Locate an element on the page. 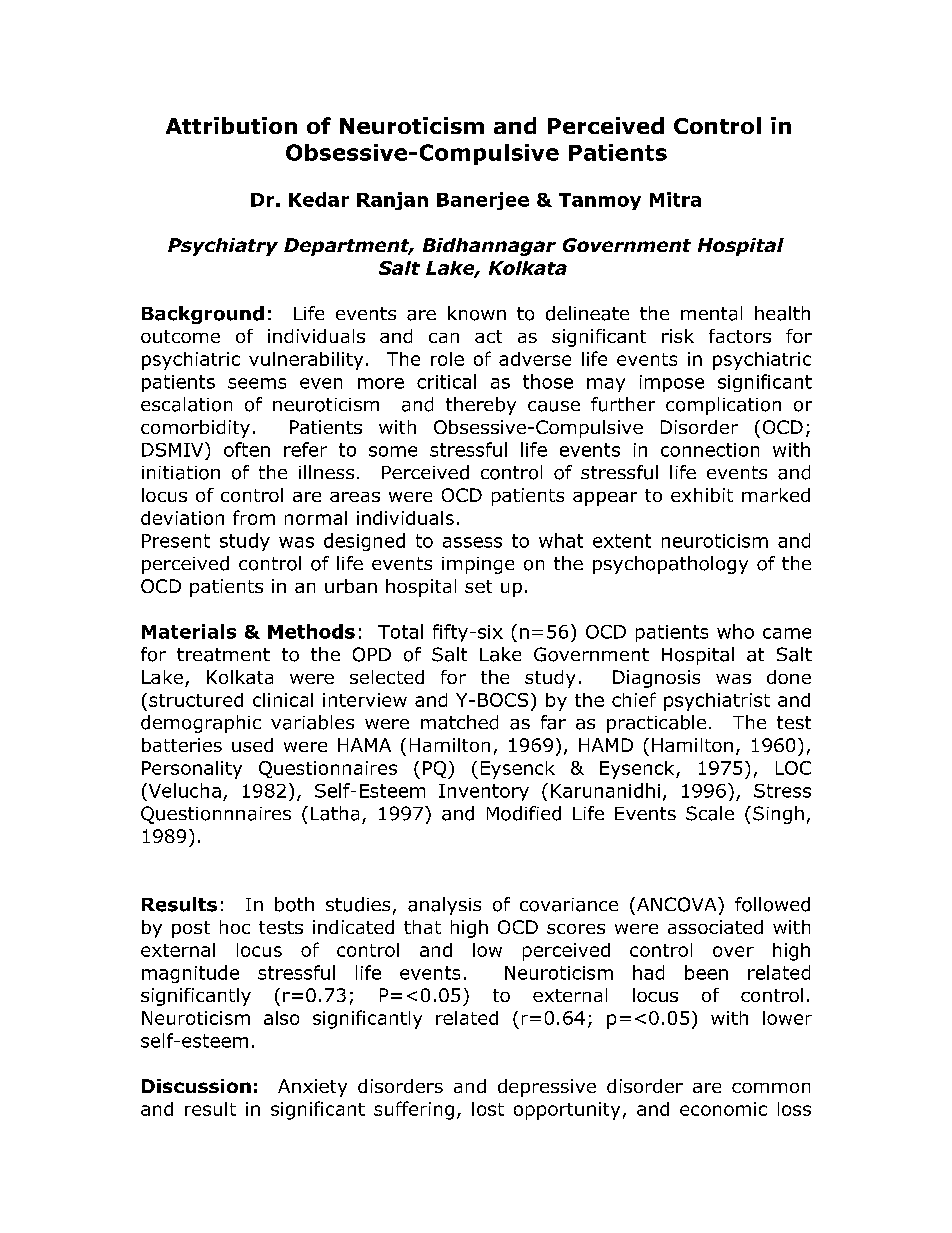 The image size is (952, 1233). used is located at coordinates (252, 745).
